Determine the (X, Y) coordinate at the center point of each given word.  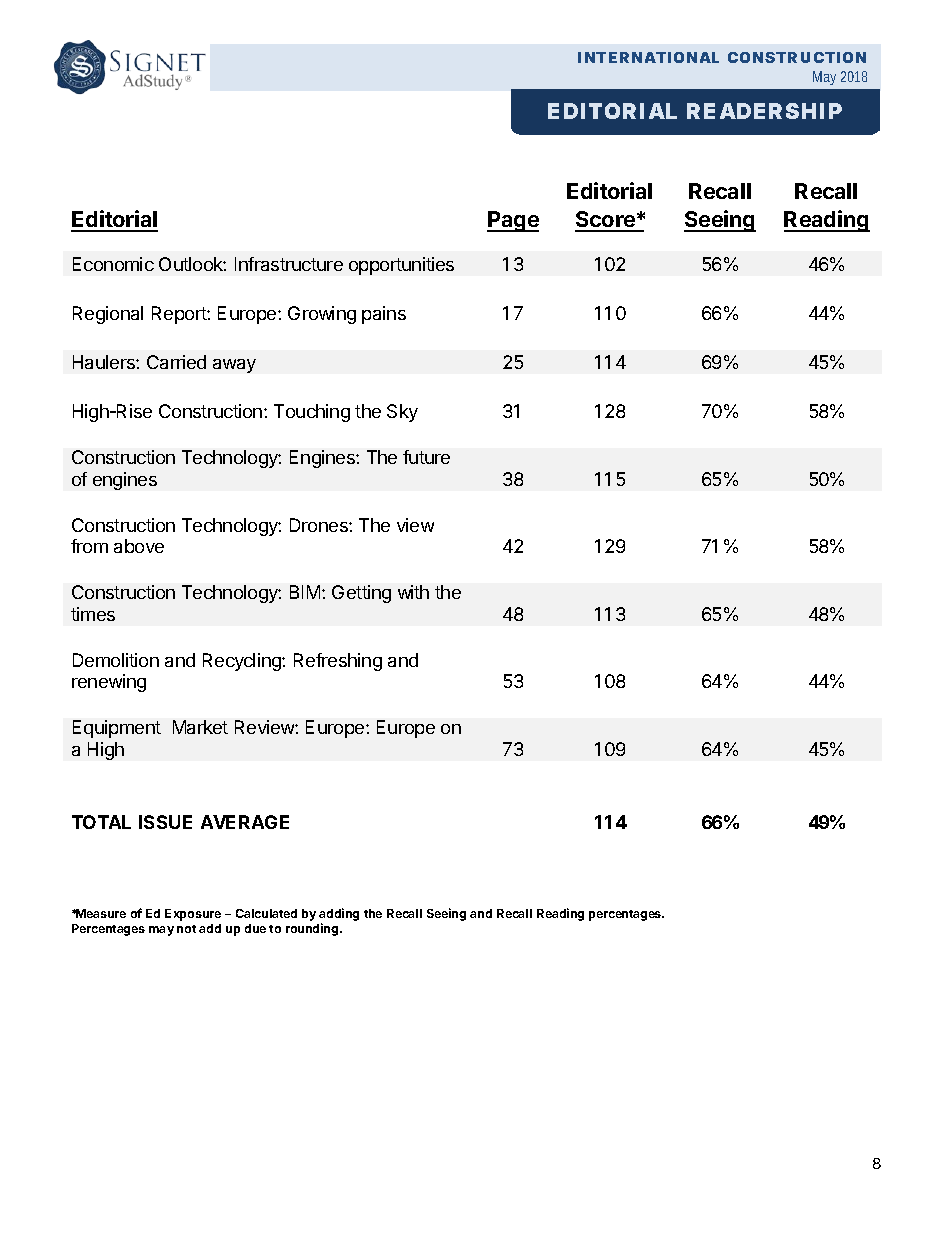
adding (339, 916)
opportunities (401, 266)
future (426, 457)
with (413, 592)
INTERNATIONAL (648, 57)
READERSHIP (764, 111)
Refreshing (338, 662)
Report (180, 315)
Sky (402, 413)
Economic (113, 264)
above (139, 546)
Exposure (193, 915)
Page (513, 221)
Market (200, 727)
